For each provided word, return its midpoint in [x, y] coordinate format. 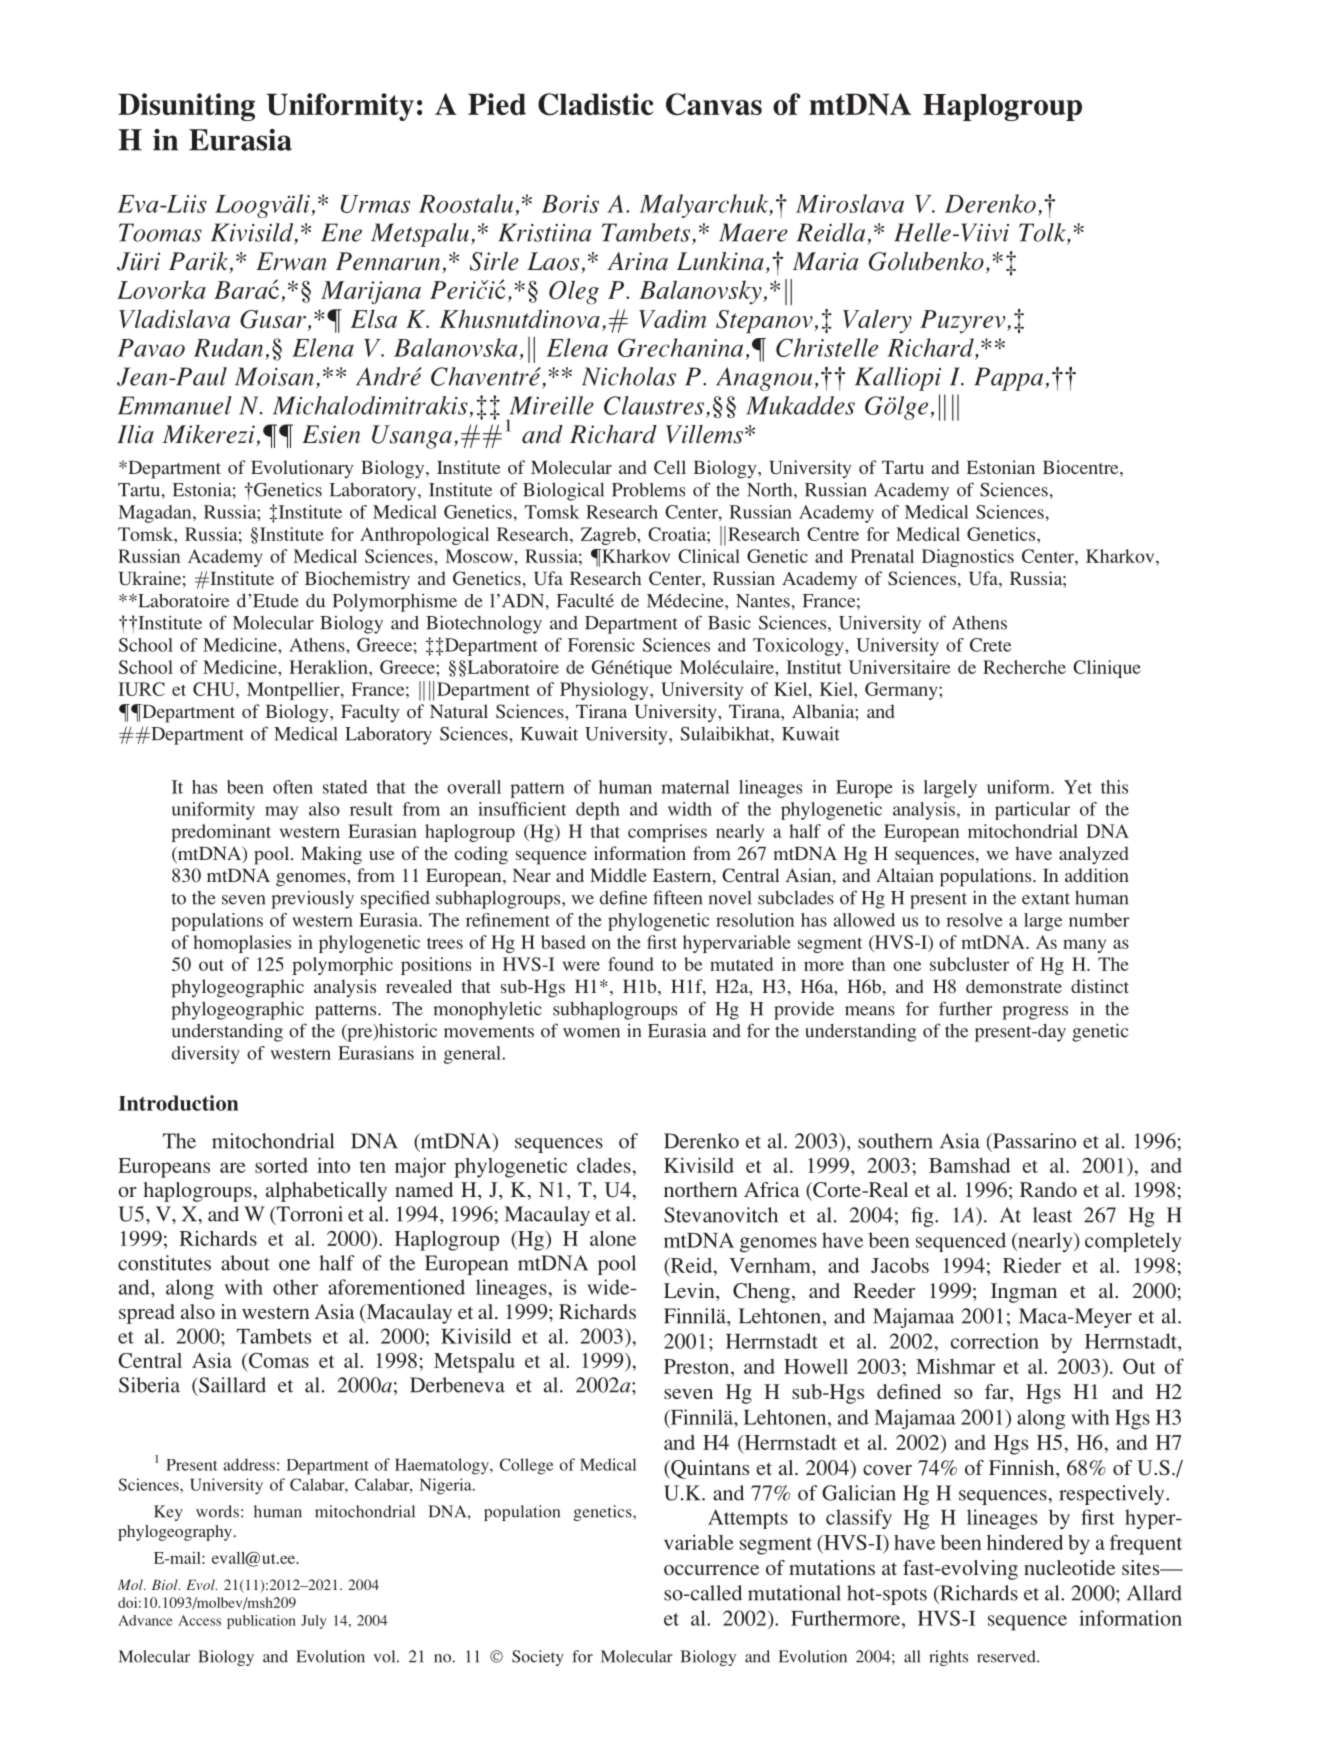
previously [312, 900]
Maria [825, 261]
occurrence [711, 1570]
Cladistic [596, 104]
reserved [1007, 1656]
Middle [618, 875]
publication [261, 1622]
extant [1046, 899]
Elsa [373, 318]
